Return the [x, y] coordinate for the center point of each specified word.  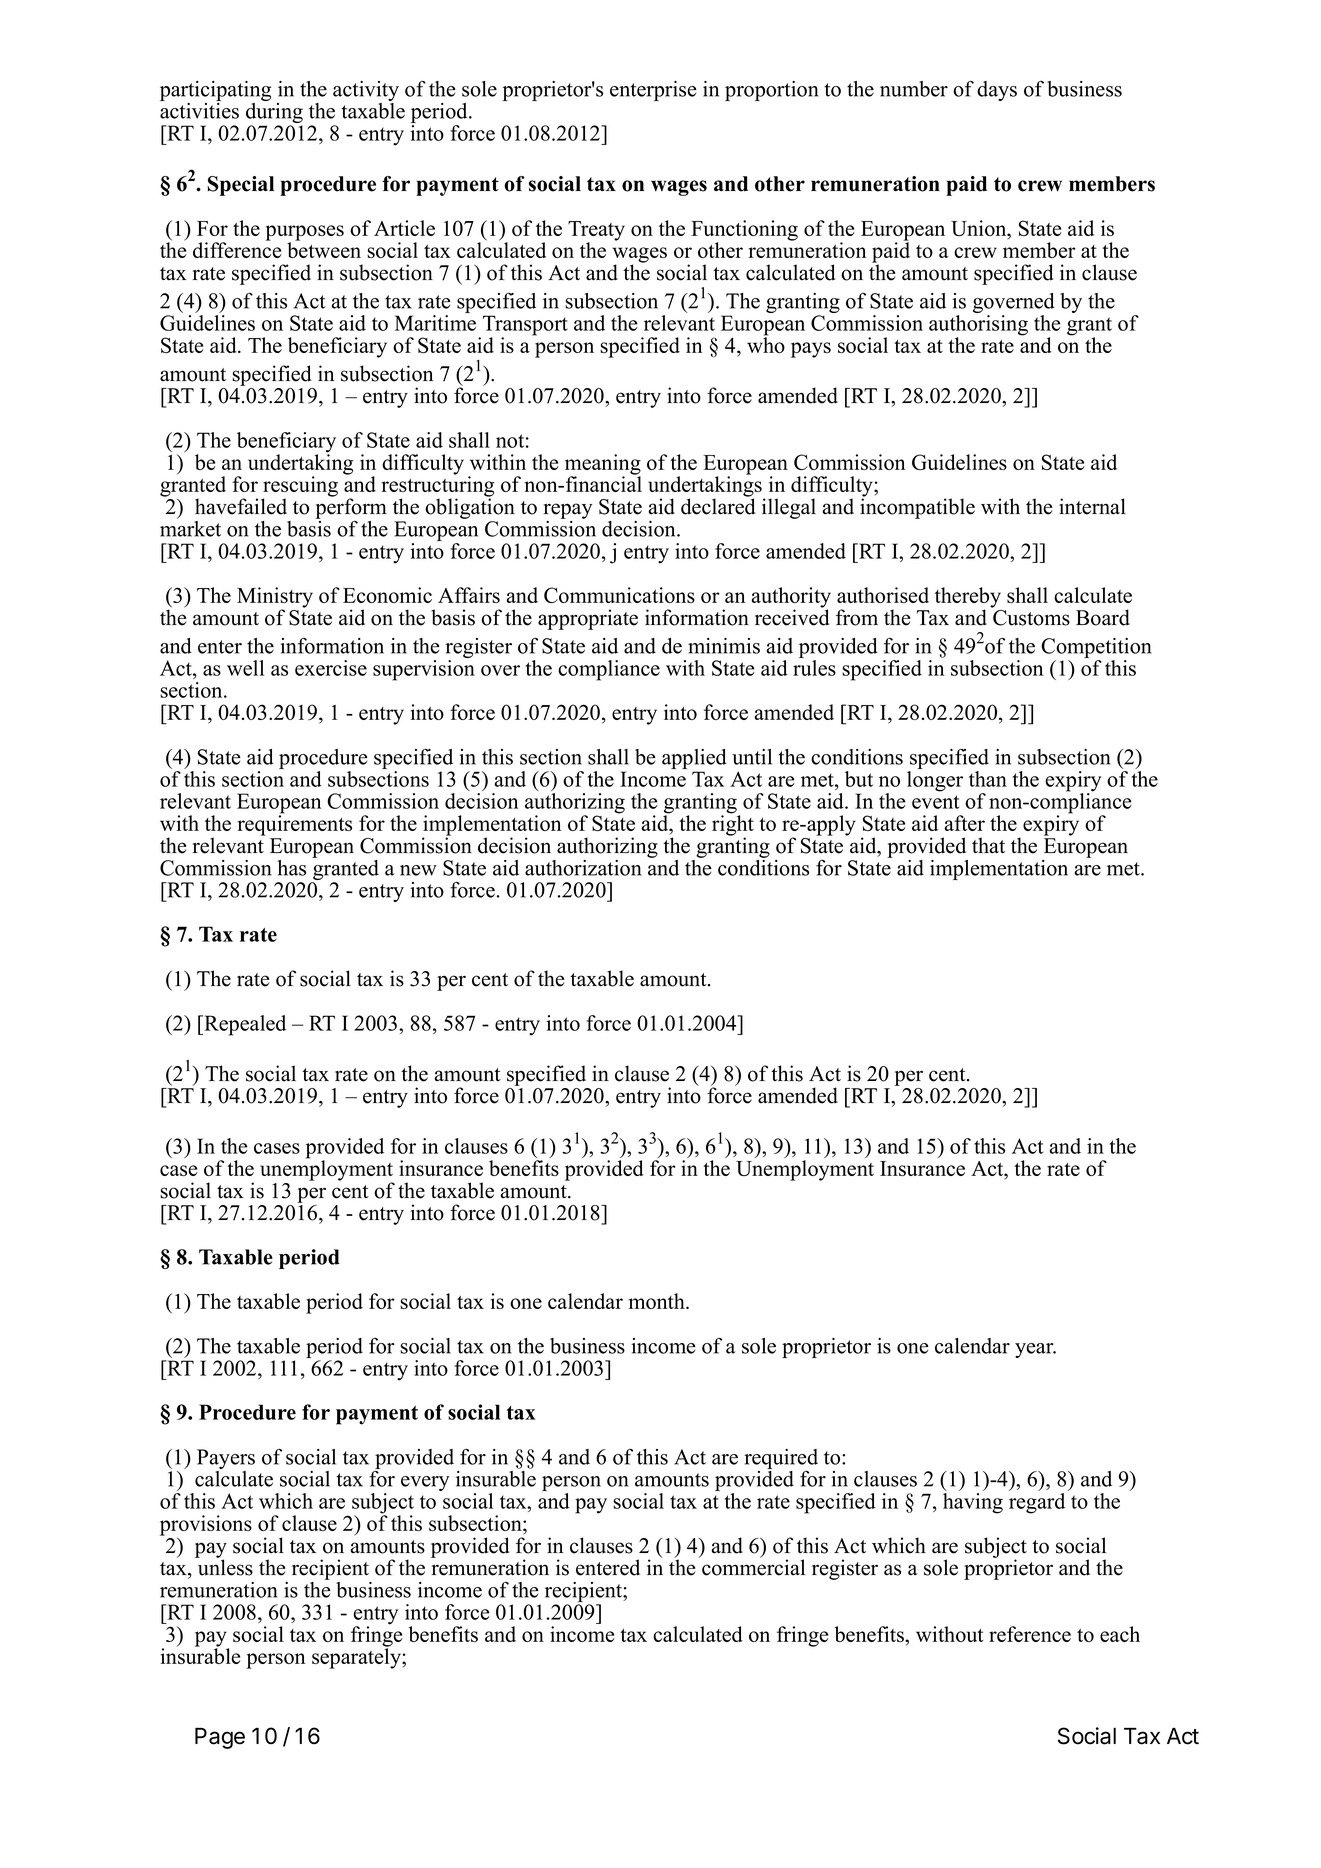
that [988, 845]
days [997, 91]
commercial [753, 1566]
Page [220, 1738]
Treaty [596, 232]
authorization [583, 868]
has [292, 868]
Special [240, 186]
